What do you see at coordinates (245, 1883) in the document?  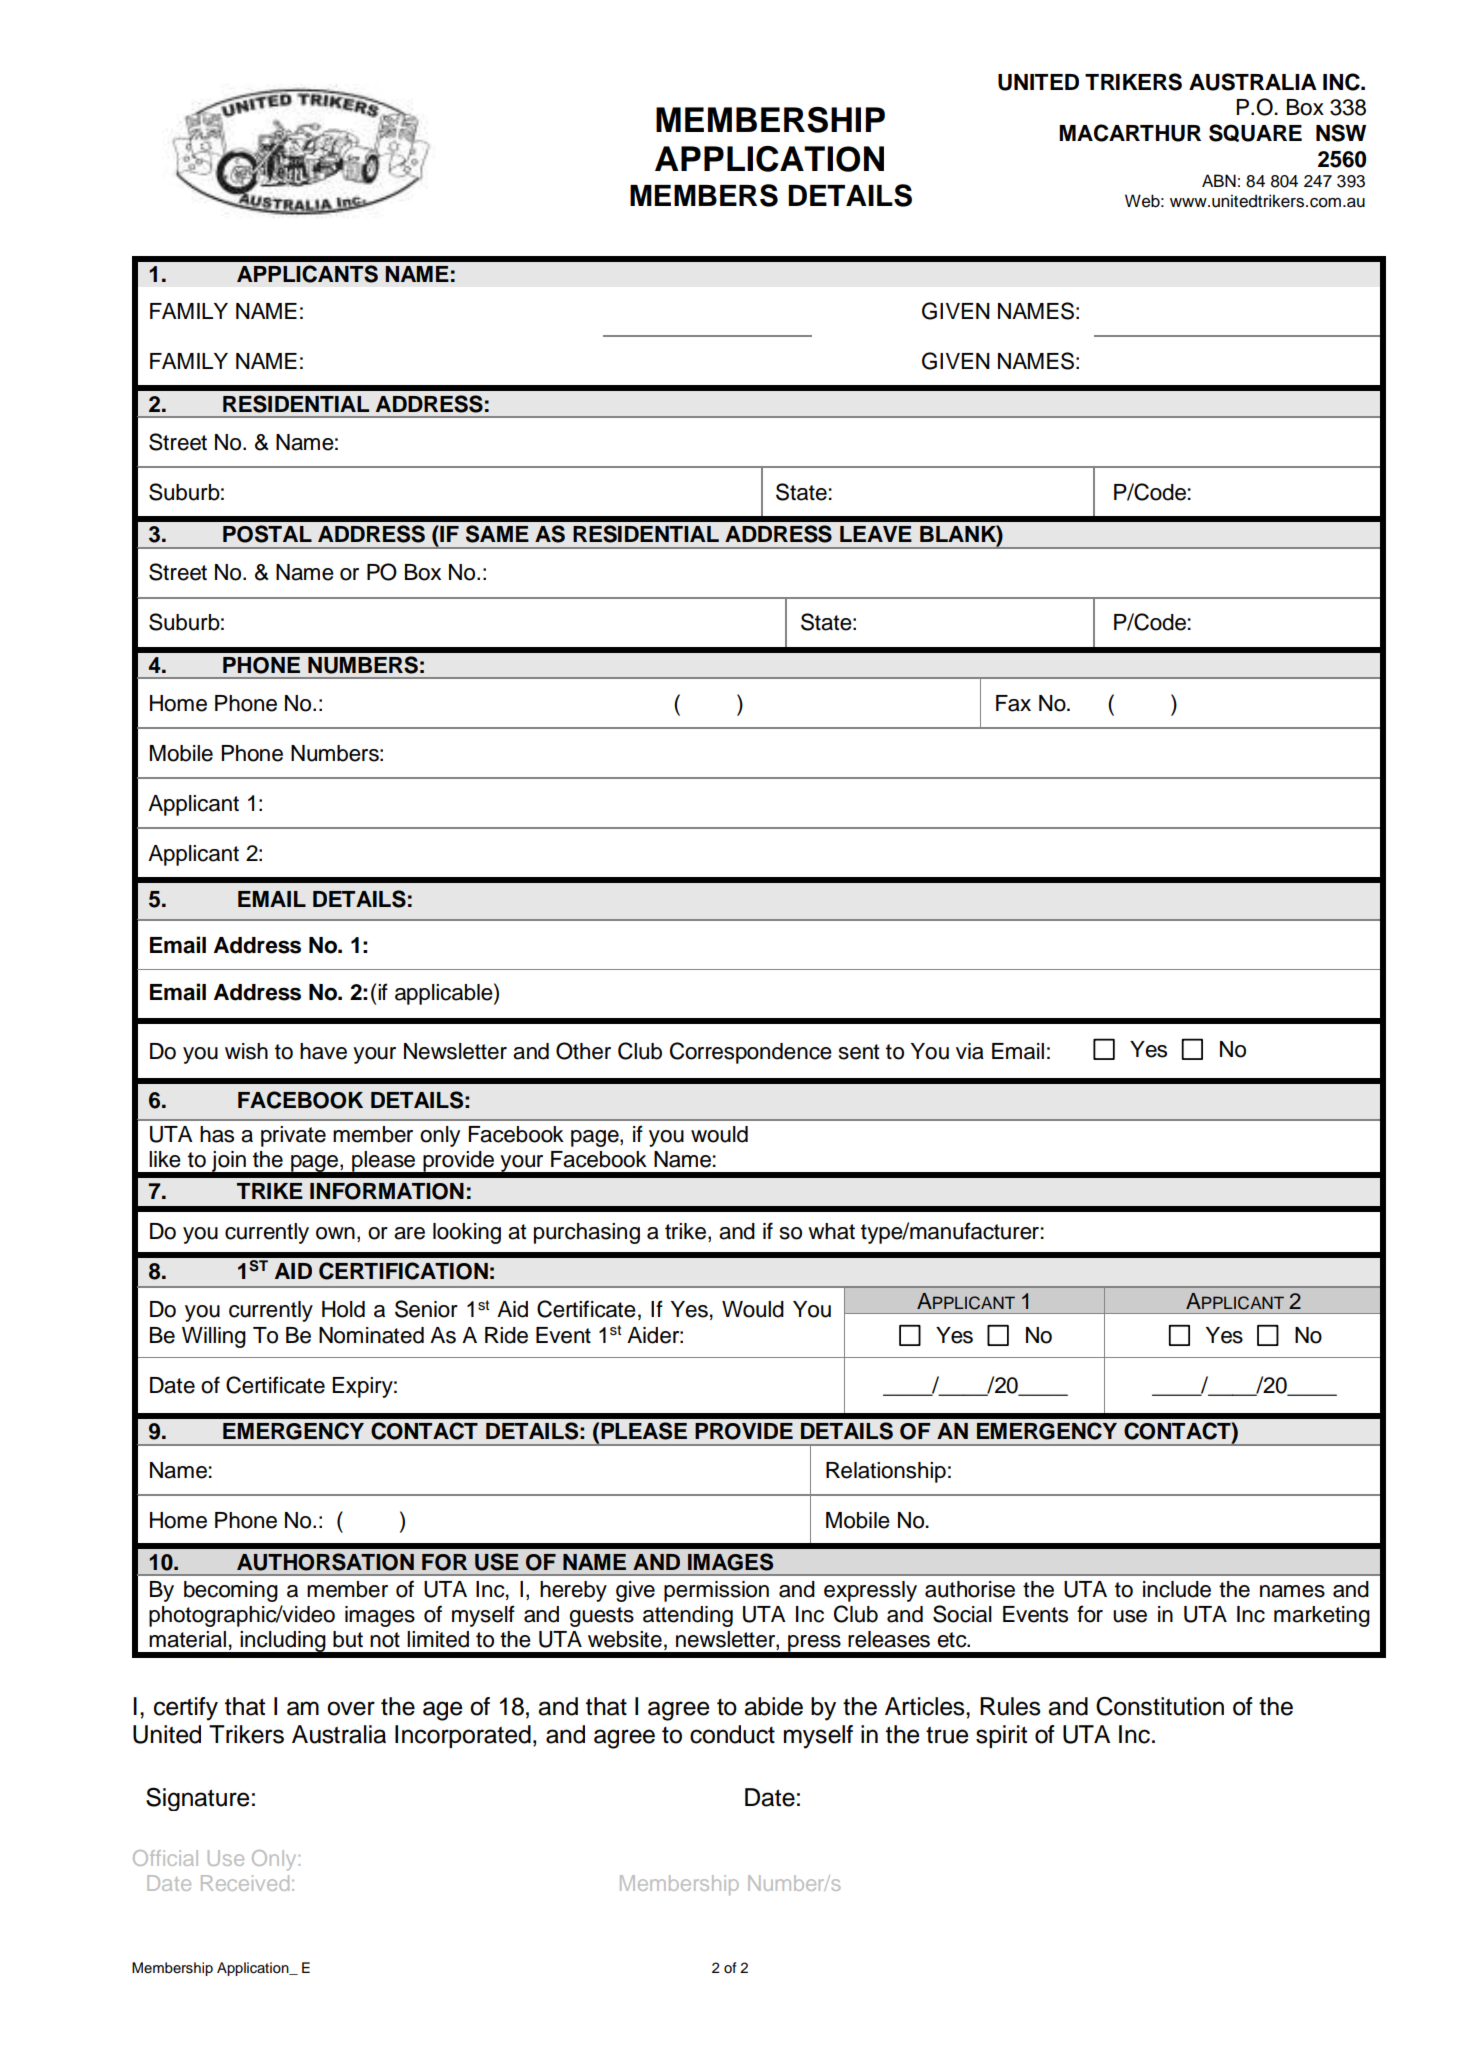 I see `Received` at bounding box center [245, 1883].
